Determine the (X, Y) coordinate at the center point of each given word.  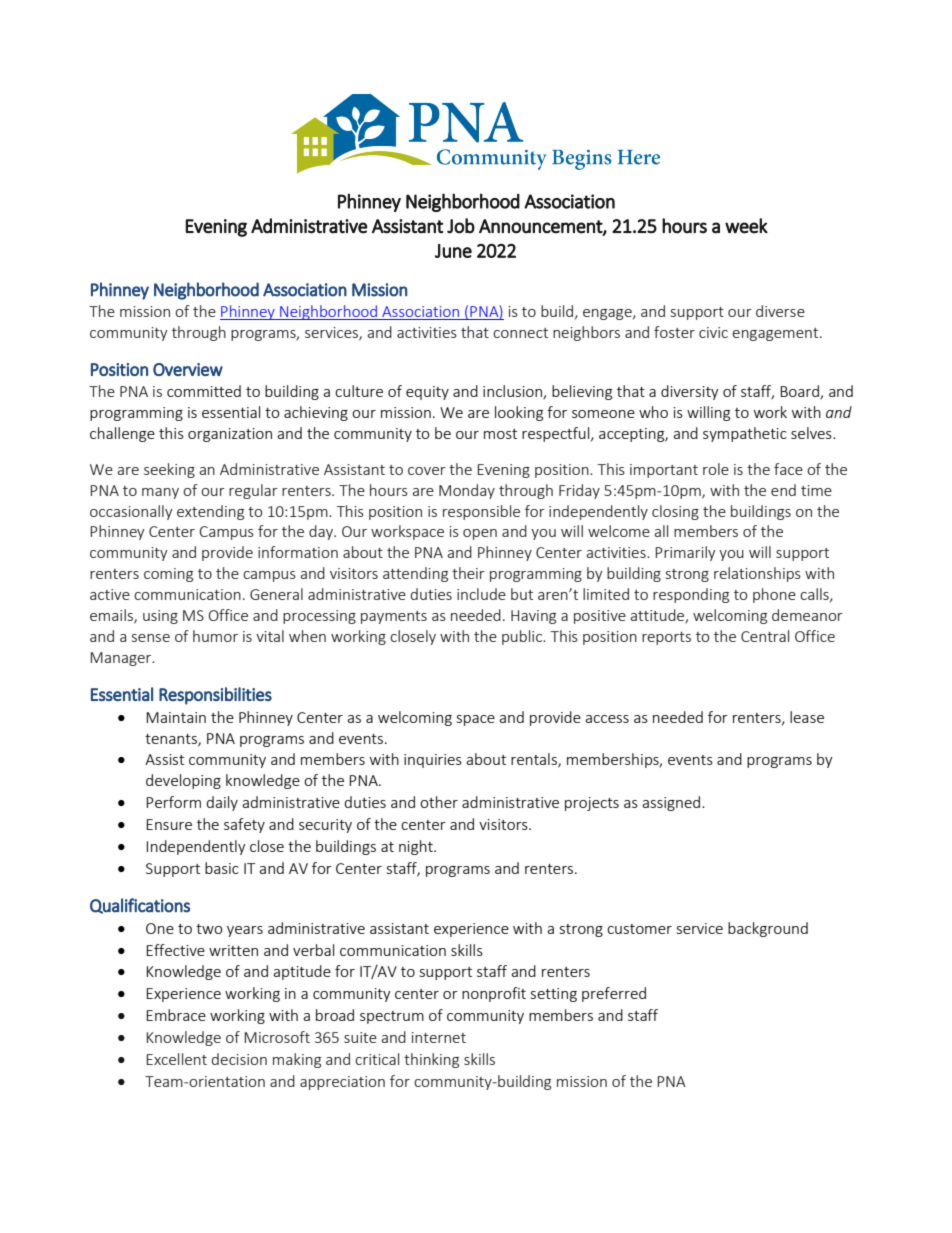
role (716, 469)
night (417, 847)
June (453, 251)
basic (222, 868)
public (523, 637)
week (746, 226)
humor (215, 636)
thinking (431, 1060)
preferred (614, 994)
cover (427, 471)
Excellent (176, 1059)
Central (765, 636)
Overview (188, 369)
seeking (169, 470)
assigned (671, 803)
